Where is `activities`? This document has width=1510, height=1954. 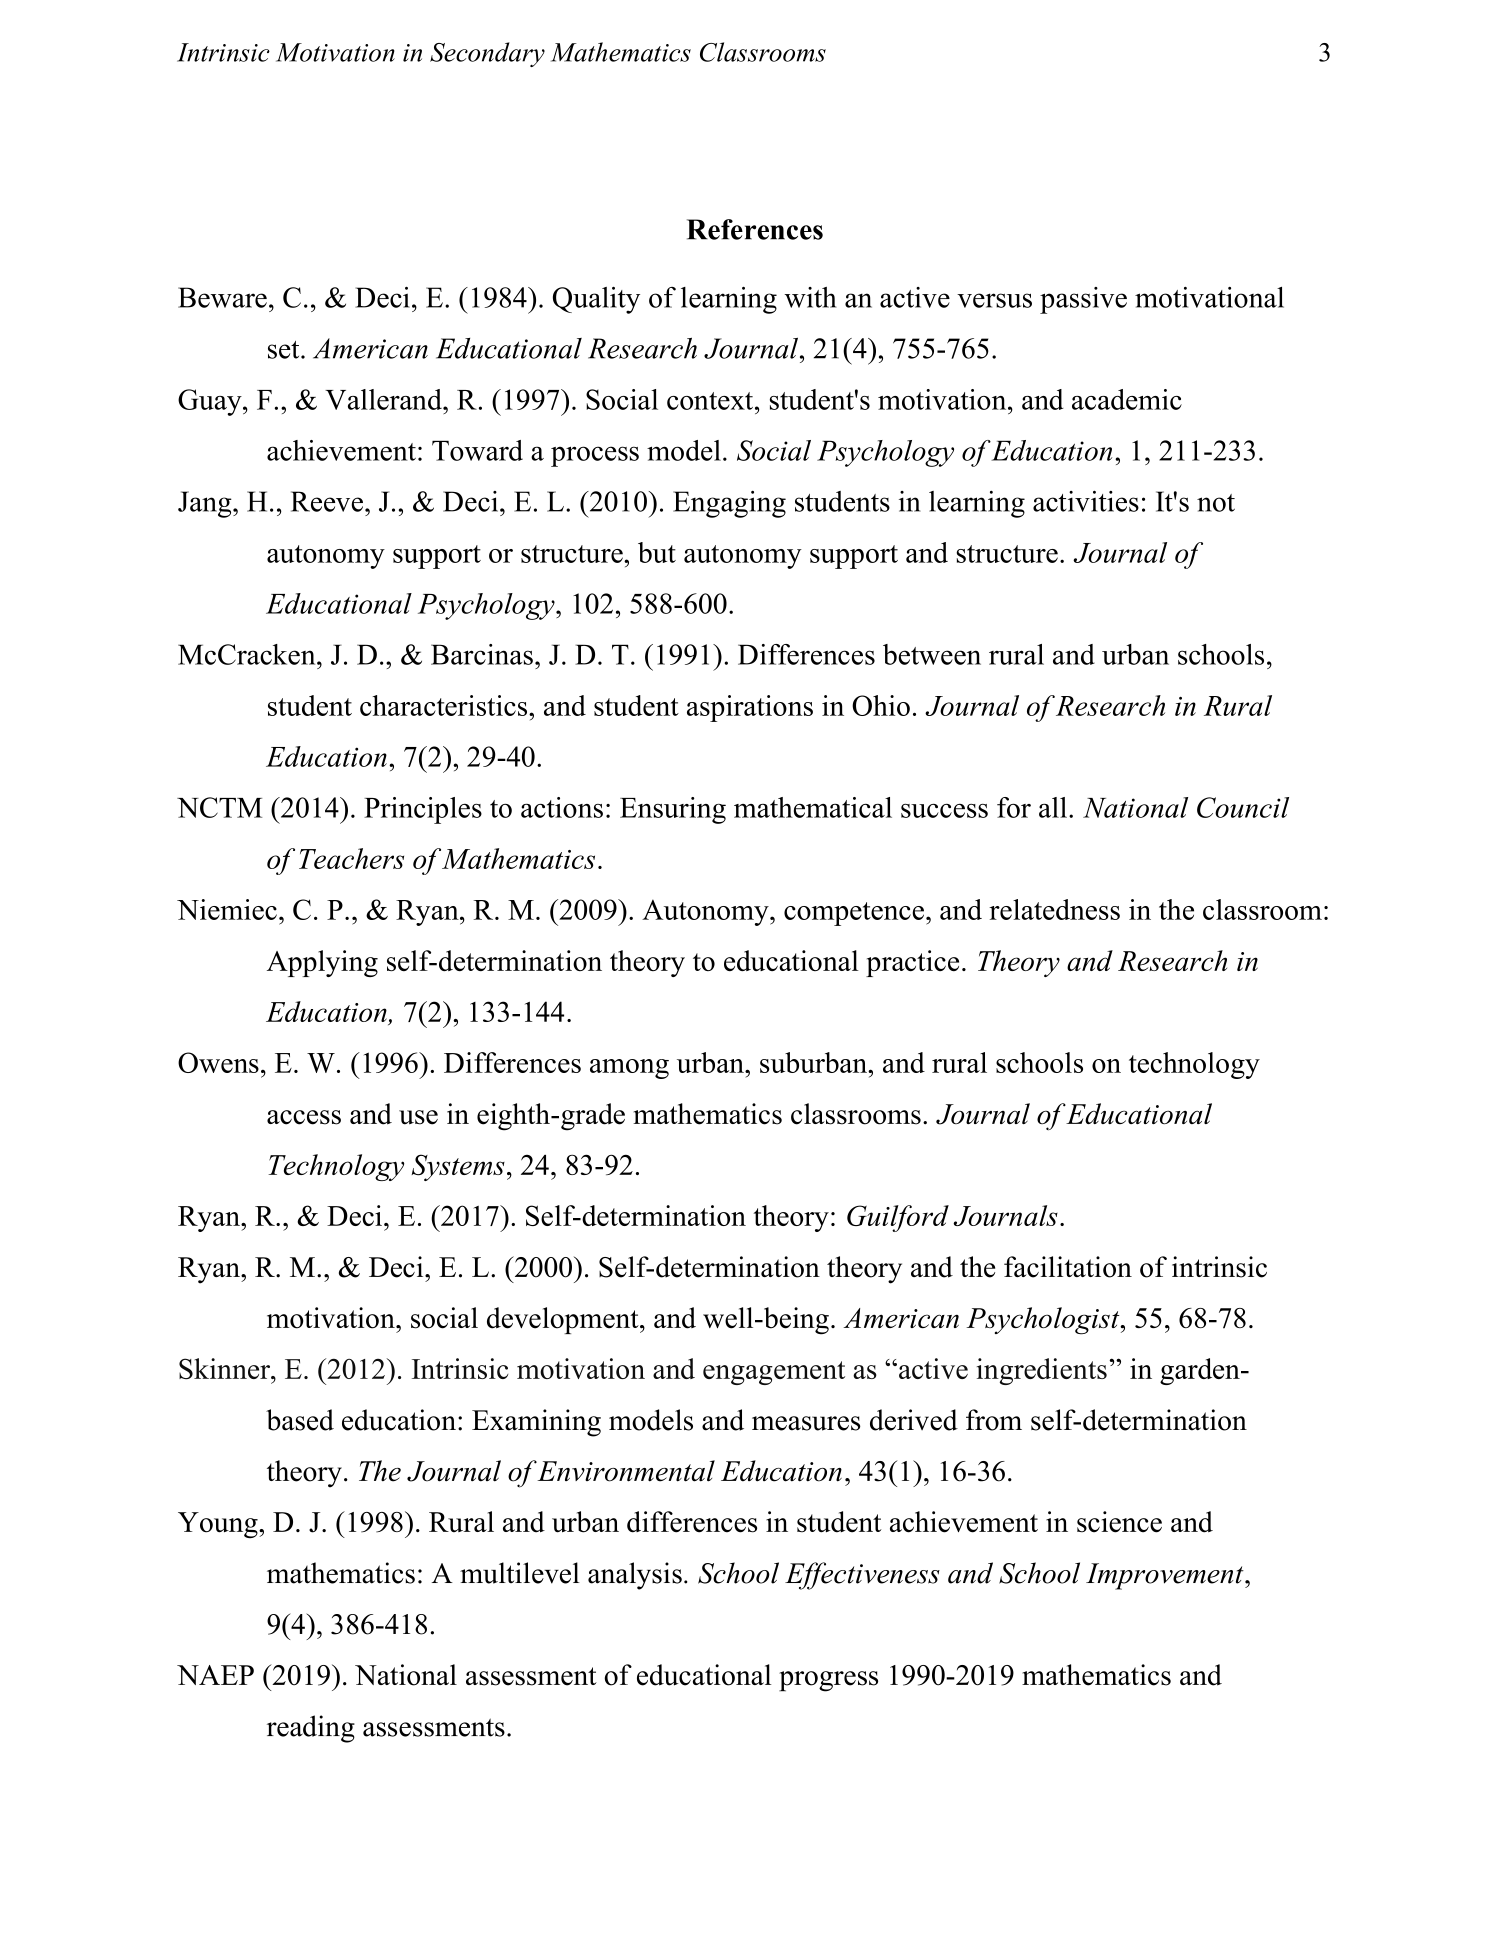 activities is located at coordinates (1086, 501).
